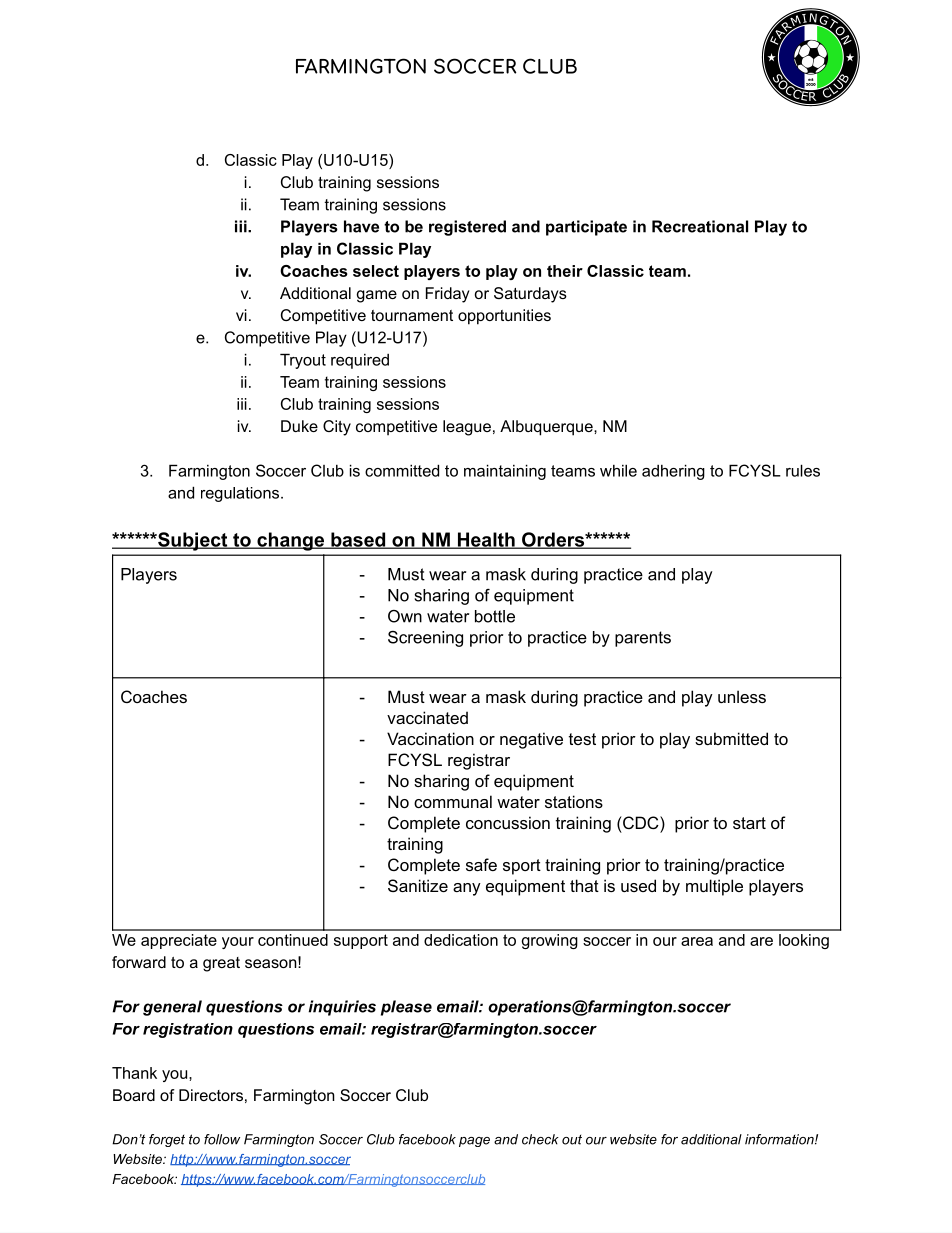 The image size is (952, 1233). What do you see at coordinates (238, 943) in the page?
I see `your` at bounding box center [238, 943].
